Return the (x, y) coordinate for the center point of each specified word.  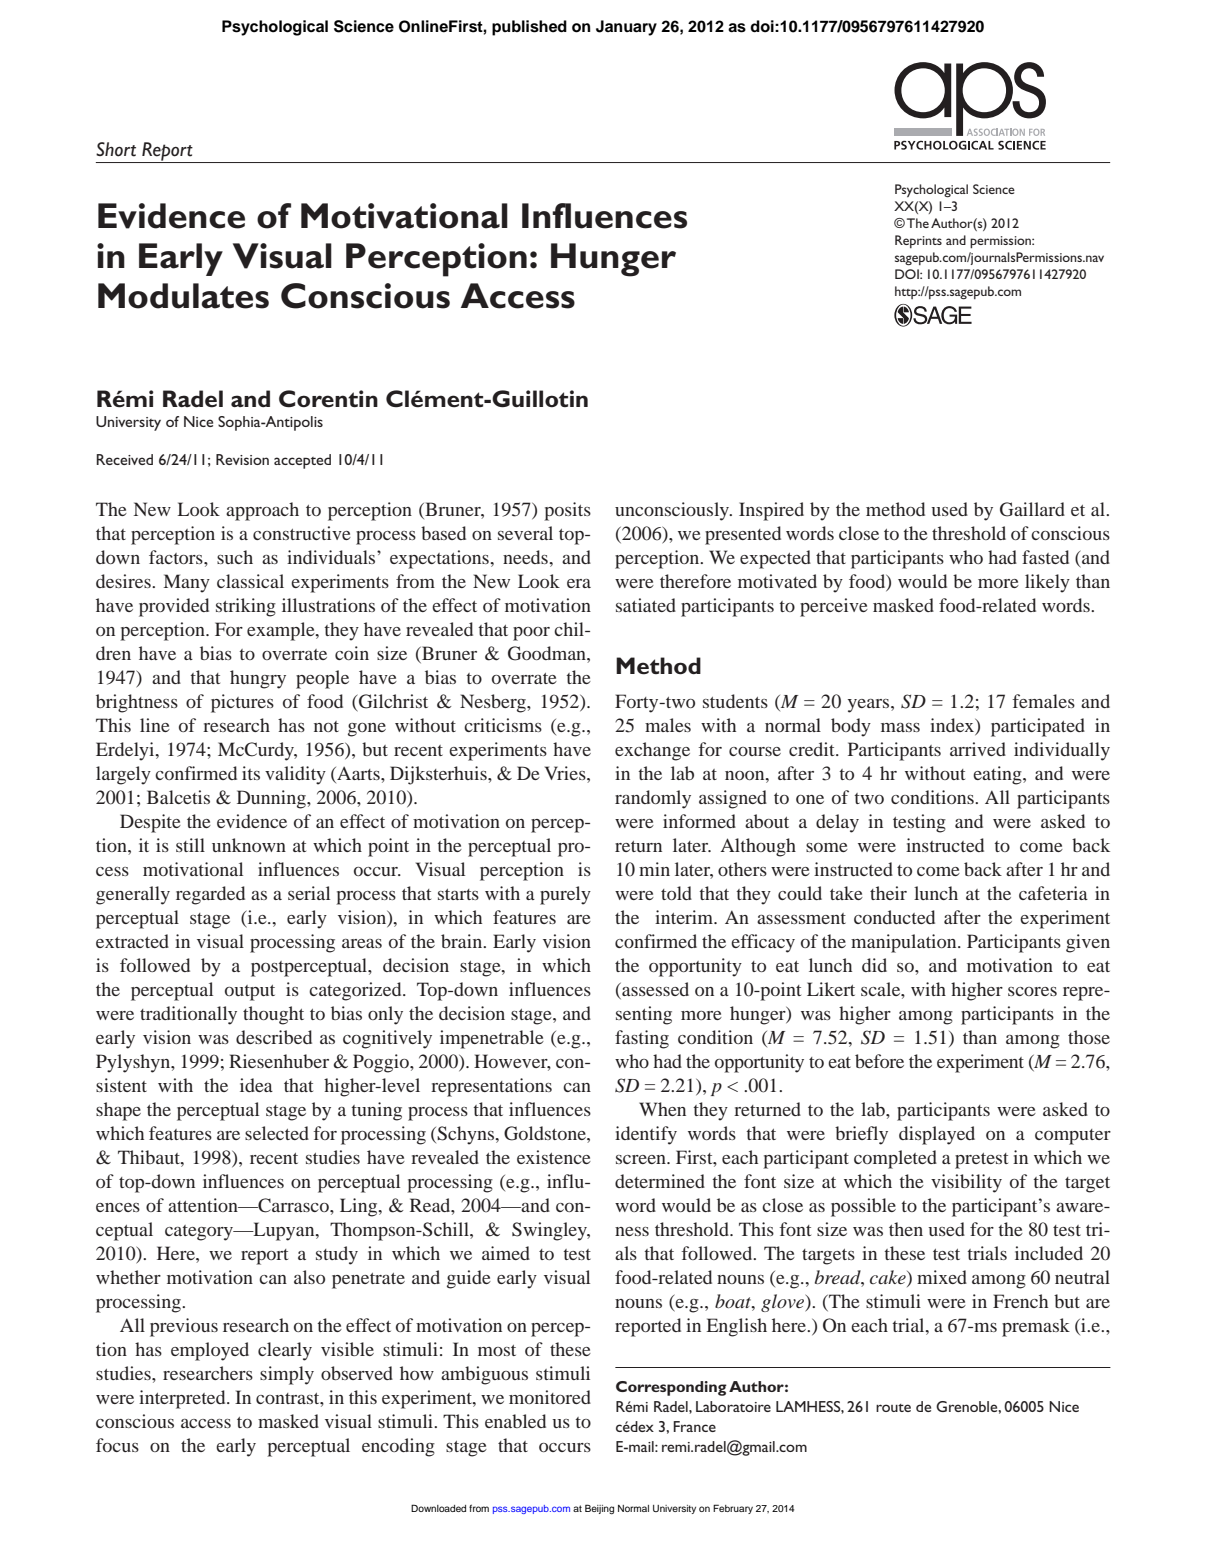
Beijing (599, 1509)
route (893, 1408)
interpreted (183, 1399)
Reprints (918, 241)
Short (116, 149)
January (626, 28)
